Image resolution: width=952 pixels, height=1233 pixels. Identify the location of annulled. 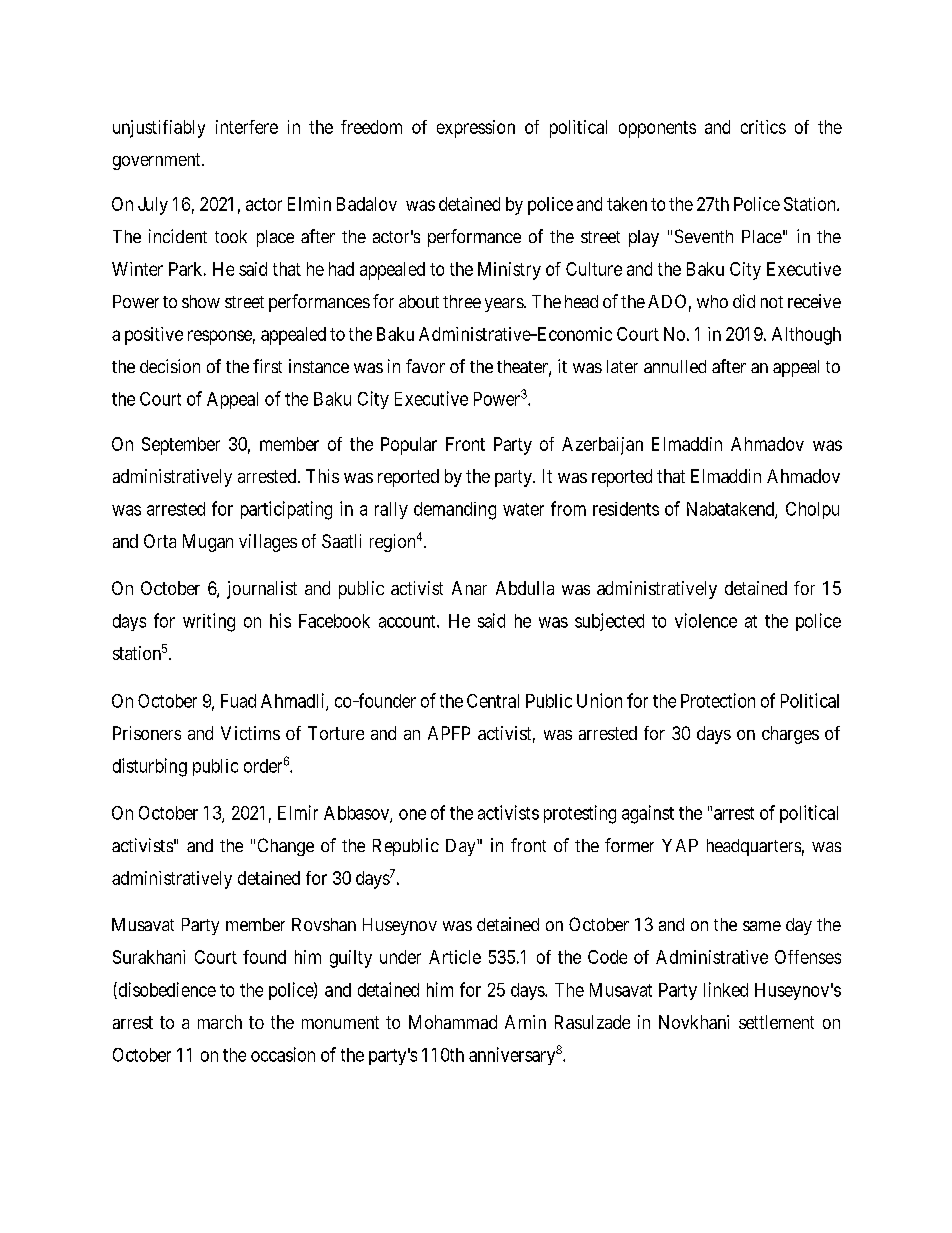
(675, 366).
